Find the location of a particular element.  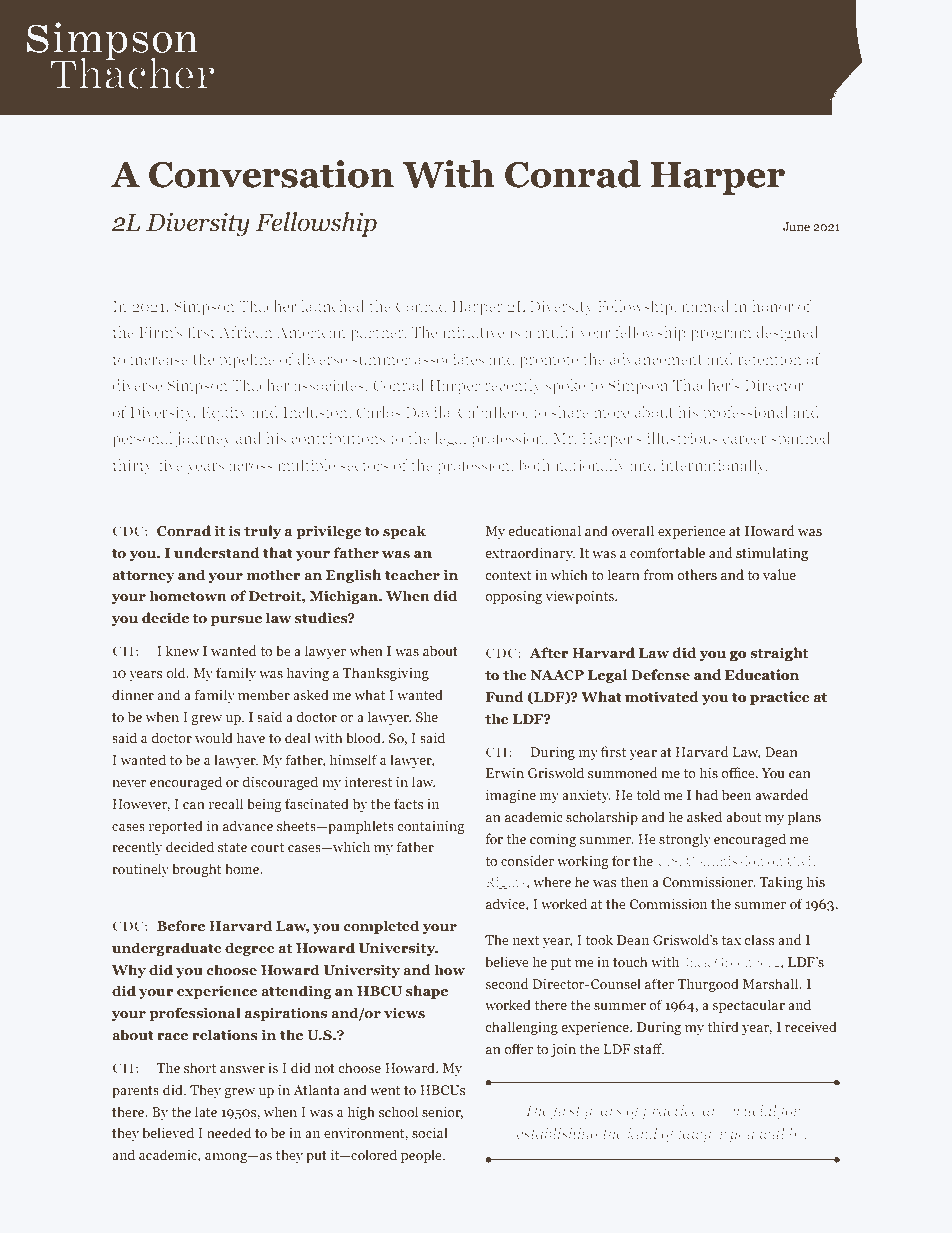

Before is located at coordinates (181, 925).
